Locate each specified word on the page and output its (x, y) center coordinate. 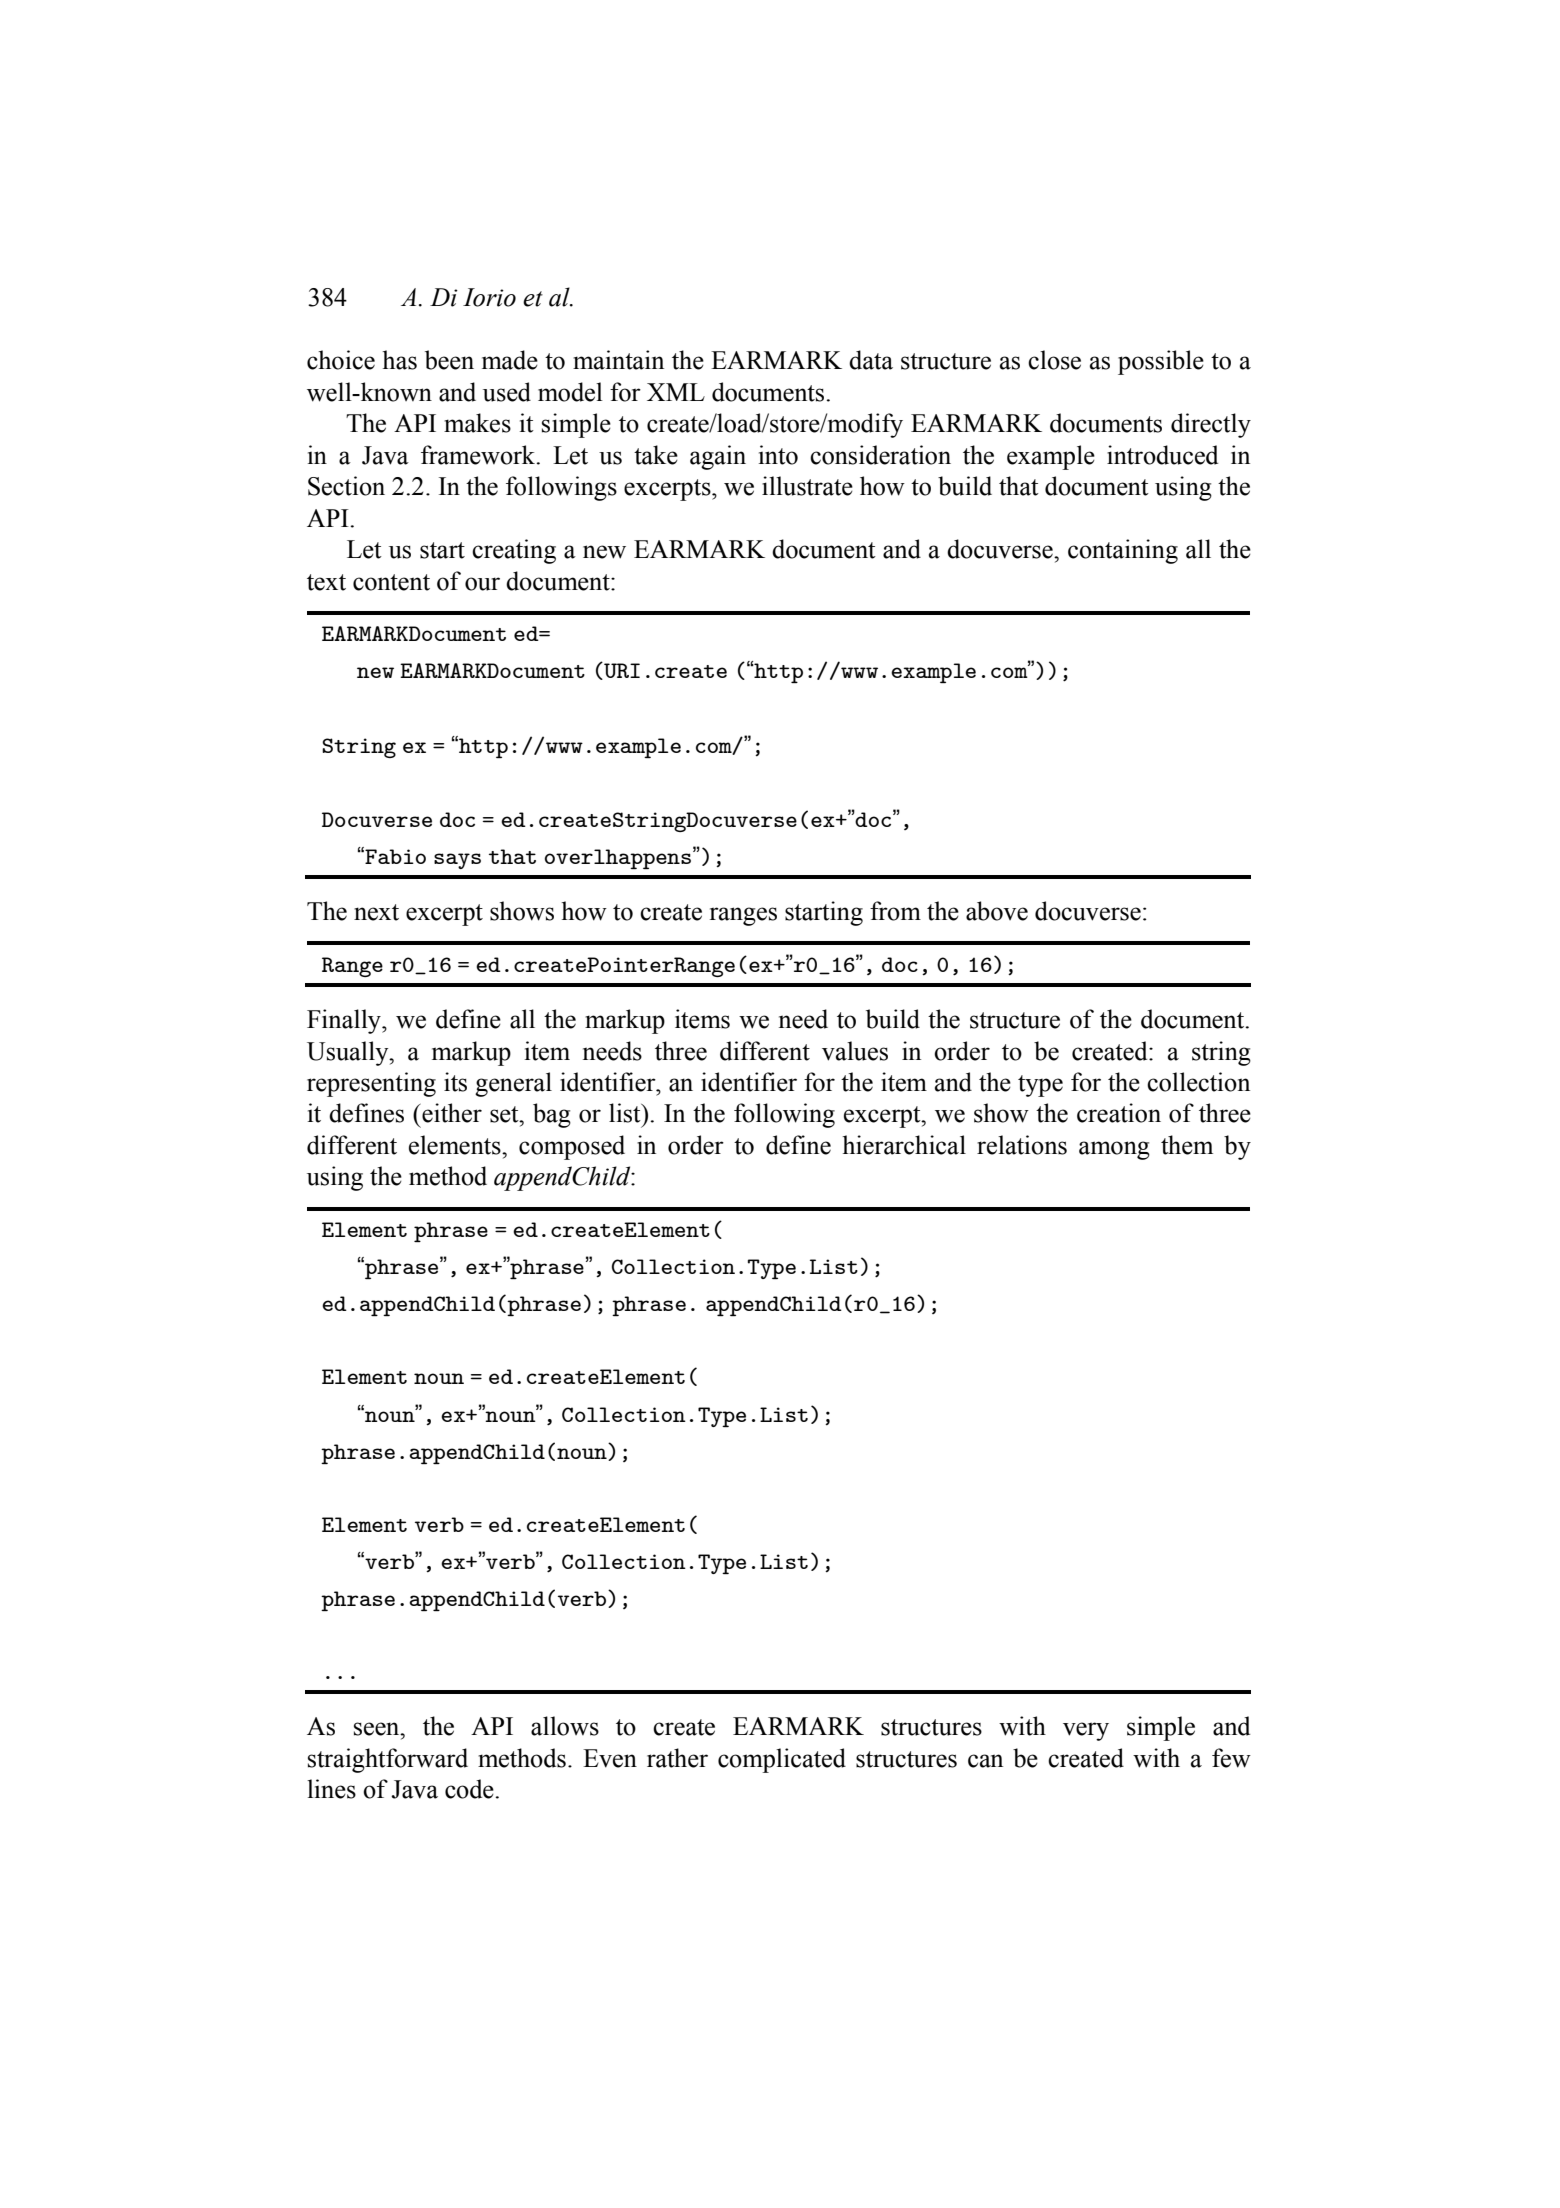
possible (1161, 362)
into (778, 455)
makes (477, 423)
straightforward (388, 1760)
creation (1119, 1113)
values (855, 1051)
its (455, 1082)
